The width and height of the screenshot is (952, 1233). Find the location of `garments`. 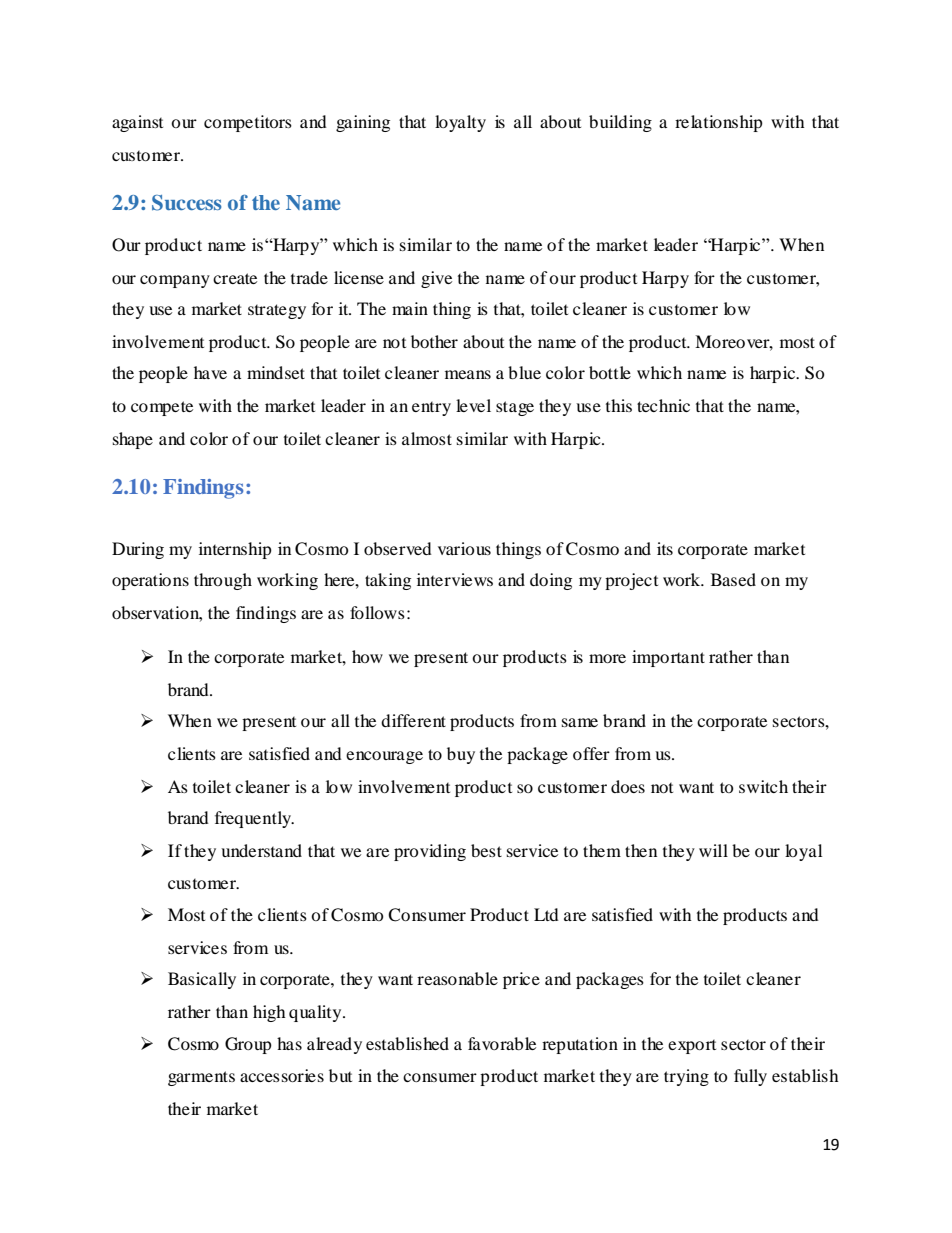

garments is located at coordinates (201, 1078).
